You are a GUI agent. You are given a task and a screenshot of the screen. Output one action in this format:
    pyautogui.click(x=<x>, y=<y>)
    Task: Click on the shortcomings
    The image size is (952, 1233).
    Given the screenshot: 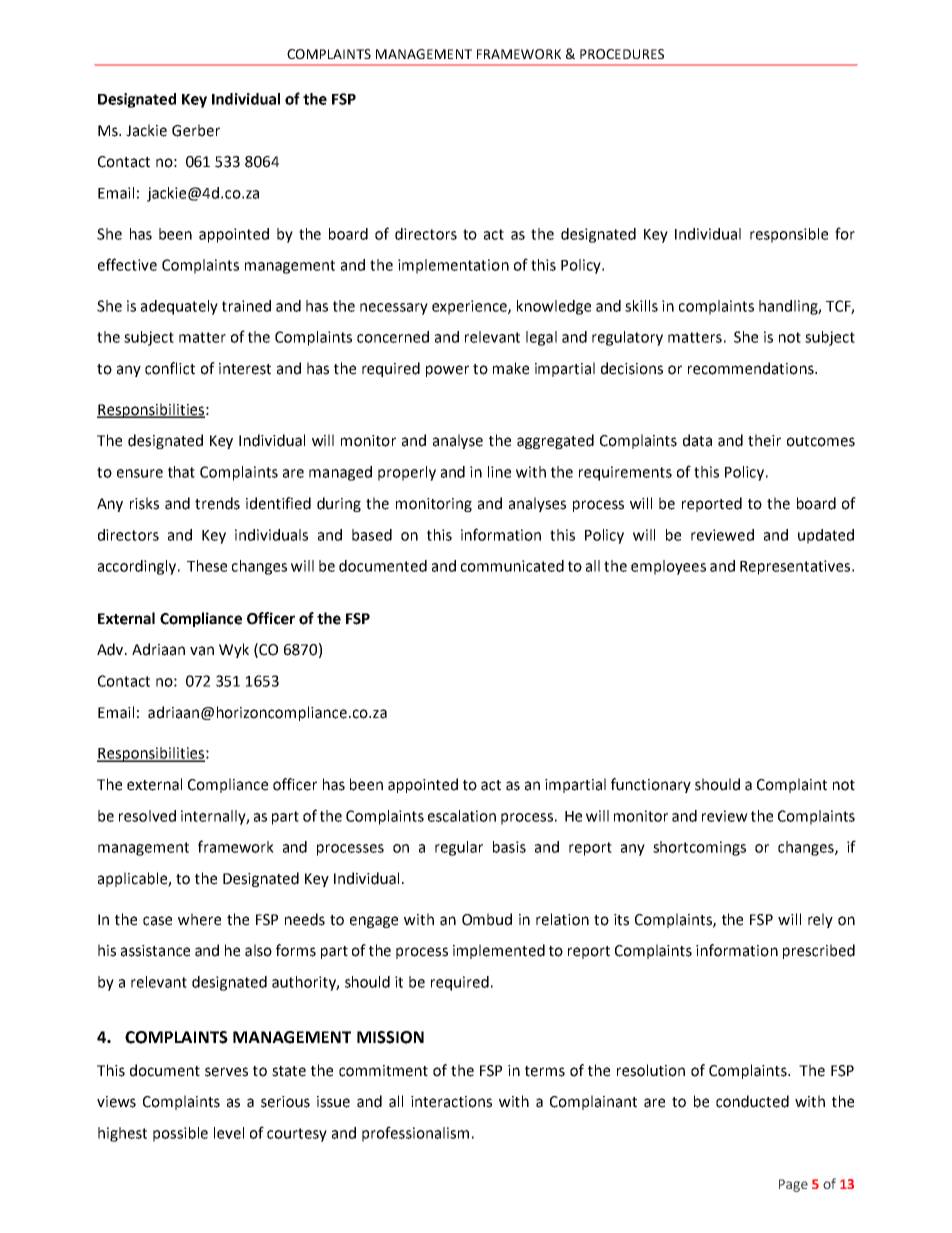 What is the action you would take?
    pyautogui.click(x=699, y=848)
